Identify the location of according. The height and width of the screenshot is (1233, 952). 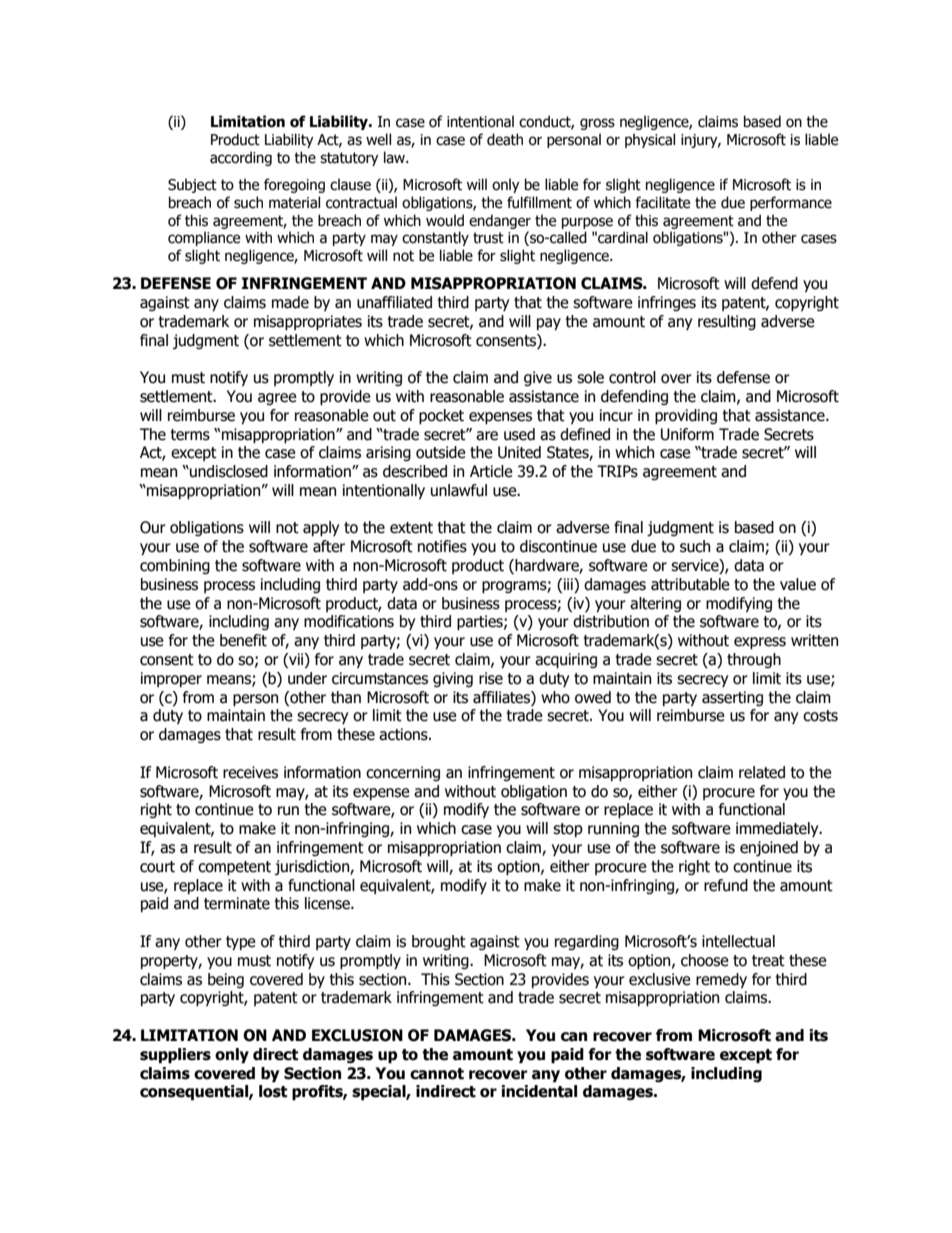
(241, 158).
